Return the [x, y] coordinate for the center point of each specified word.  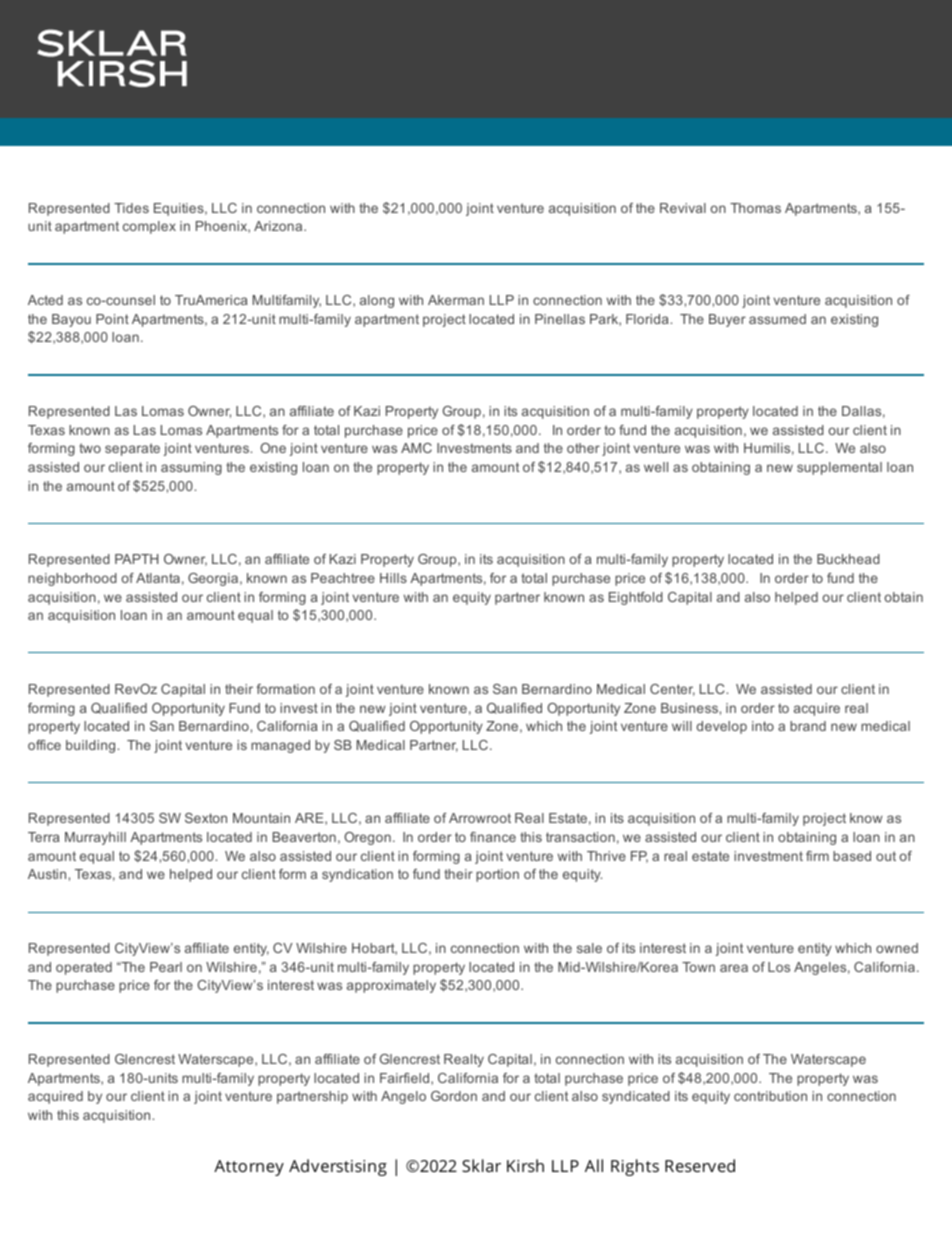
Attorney [249, 1168]
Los [779, 967]
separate [132, 449]
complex [149, 227]
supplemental [839, 468]
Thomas [755, 208]
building [90, 746]
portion [497, 875]
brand [808, 726]
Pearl [166, 967]
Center [672, 690]
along [377, 301]
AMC [416, 448]
